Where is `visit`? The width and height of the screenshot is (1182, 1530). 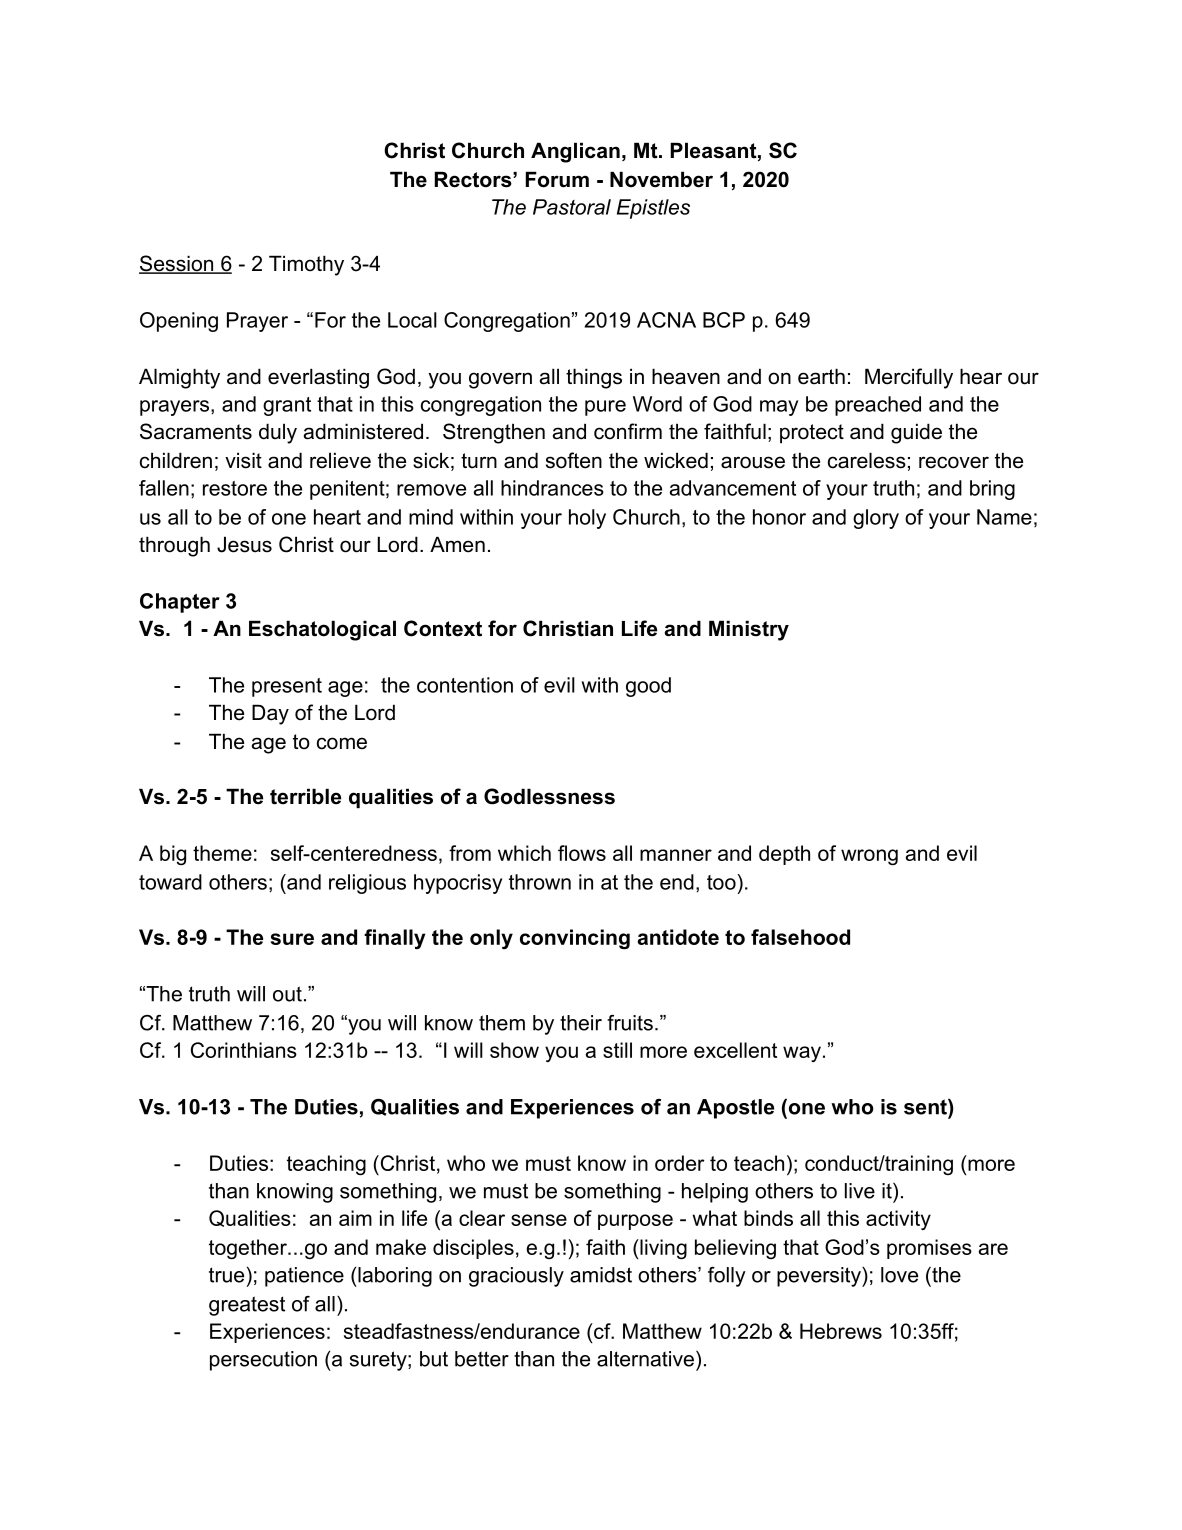 visit is located at coordinates (243, 460).
